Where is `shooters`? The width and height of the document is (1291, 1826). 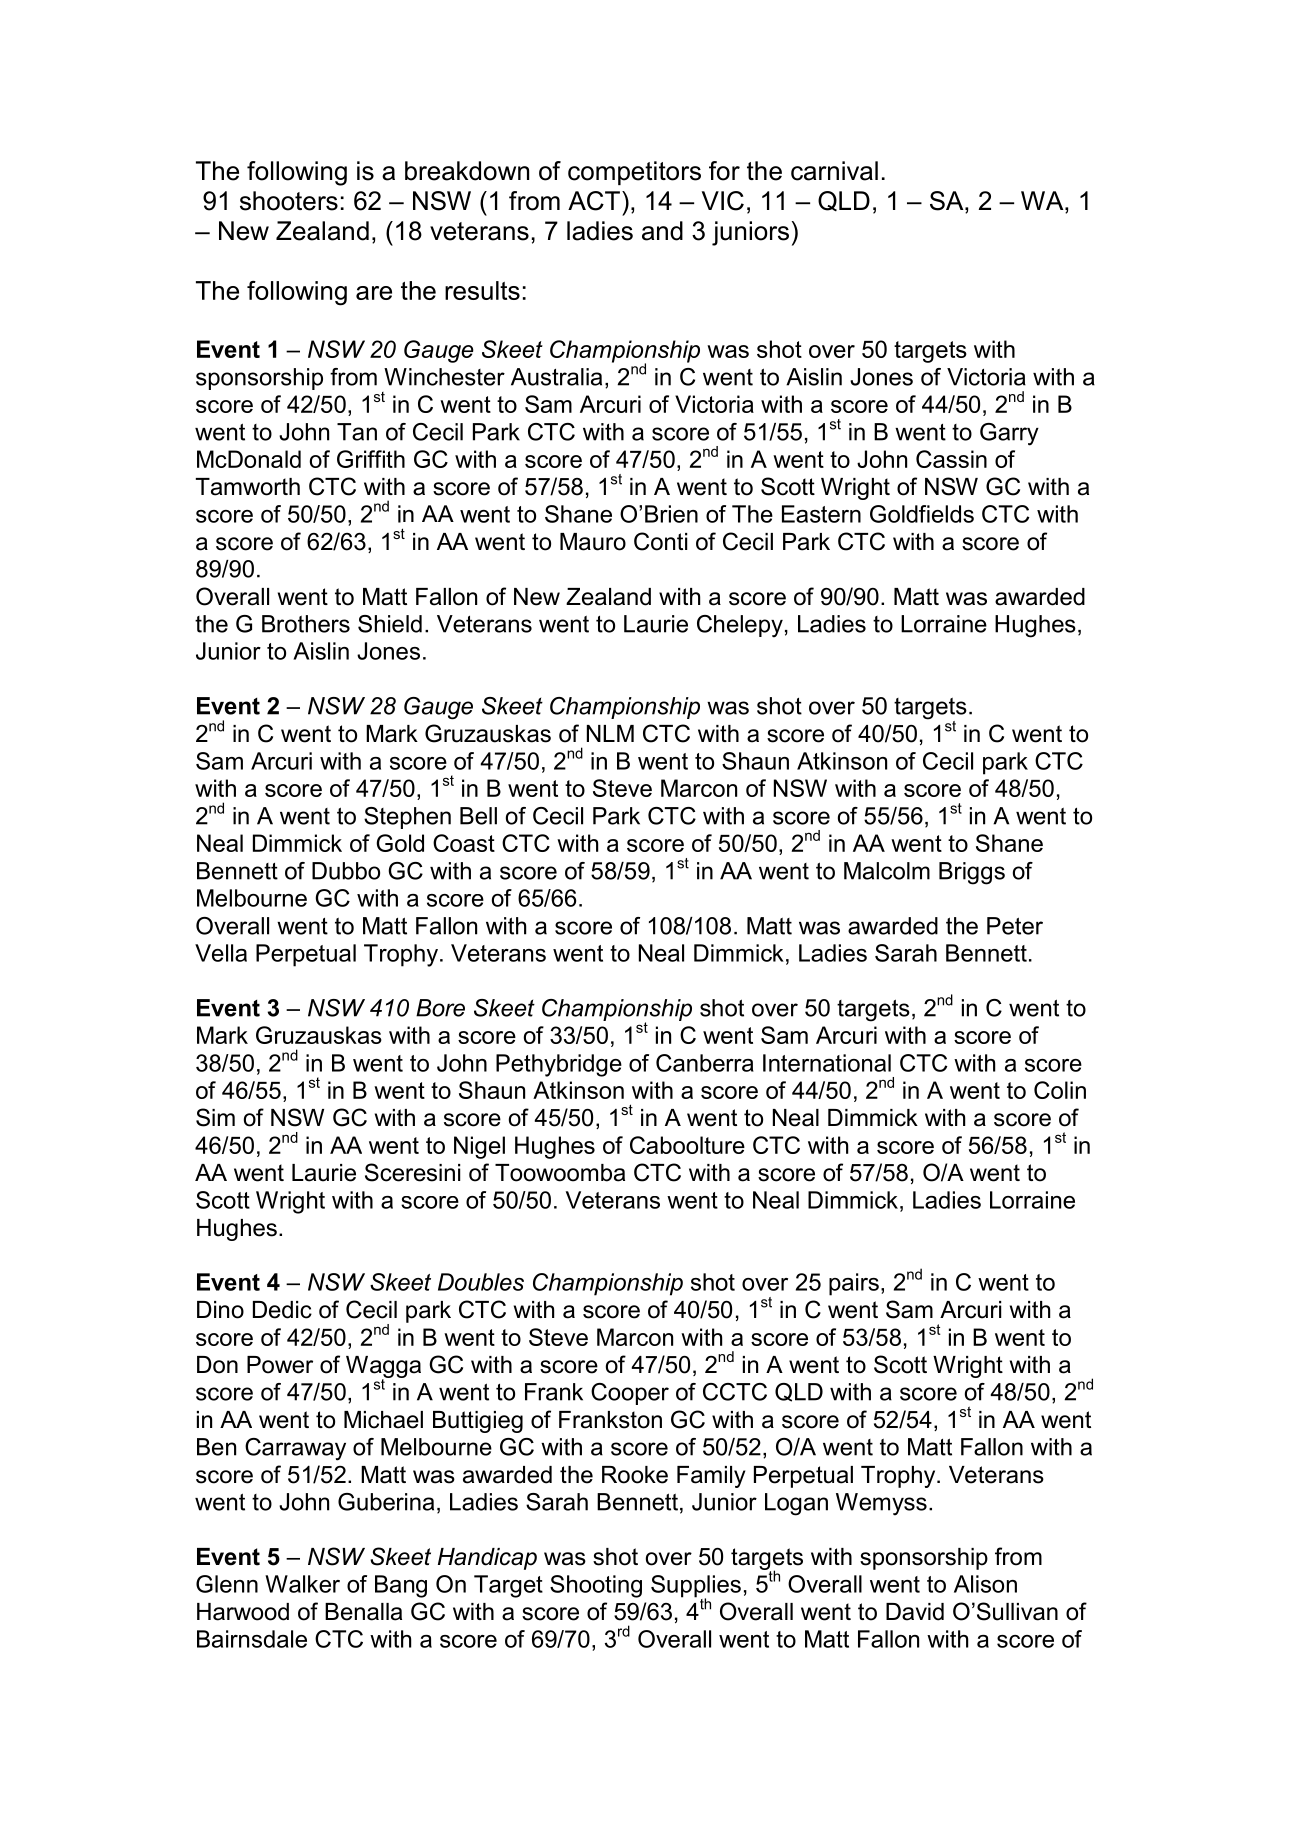 shooters is located at coordinates (289, 201).
